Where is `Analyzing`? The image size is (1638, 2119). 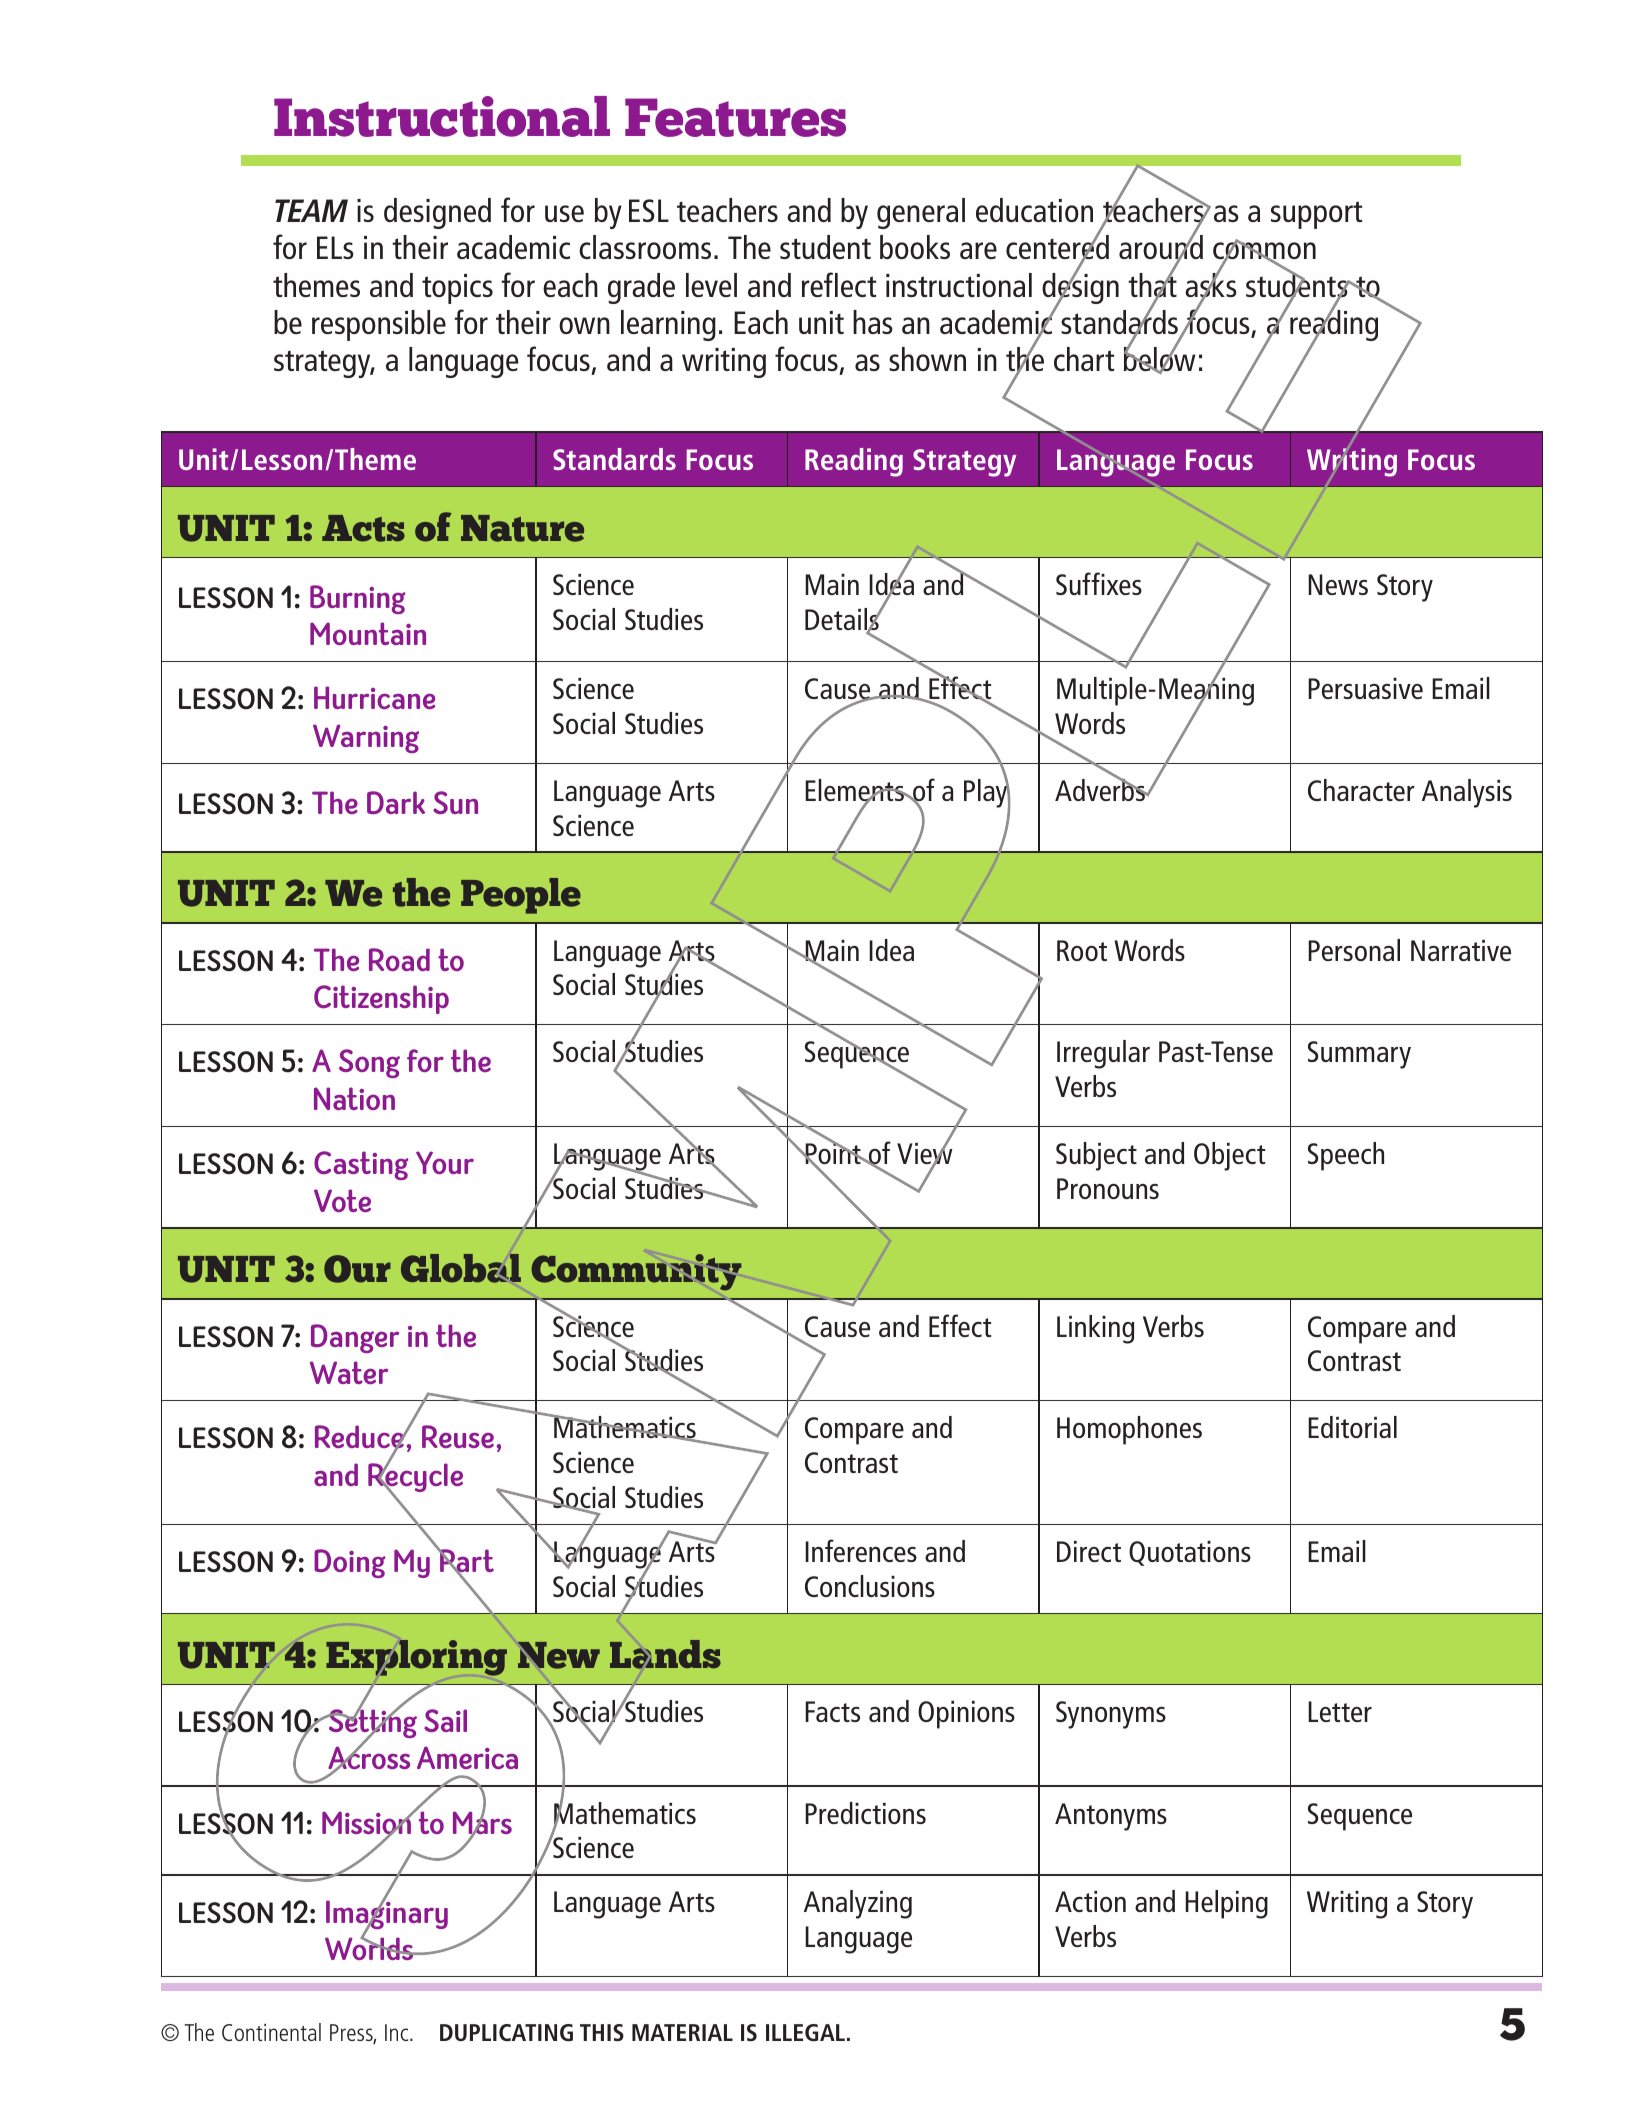
Analyzing is located at coordinates (858, 1904).
